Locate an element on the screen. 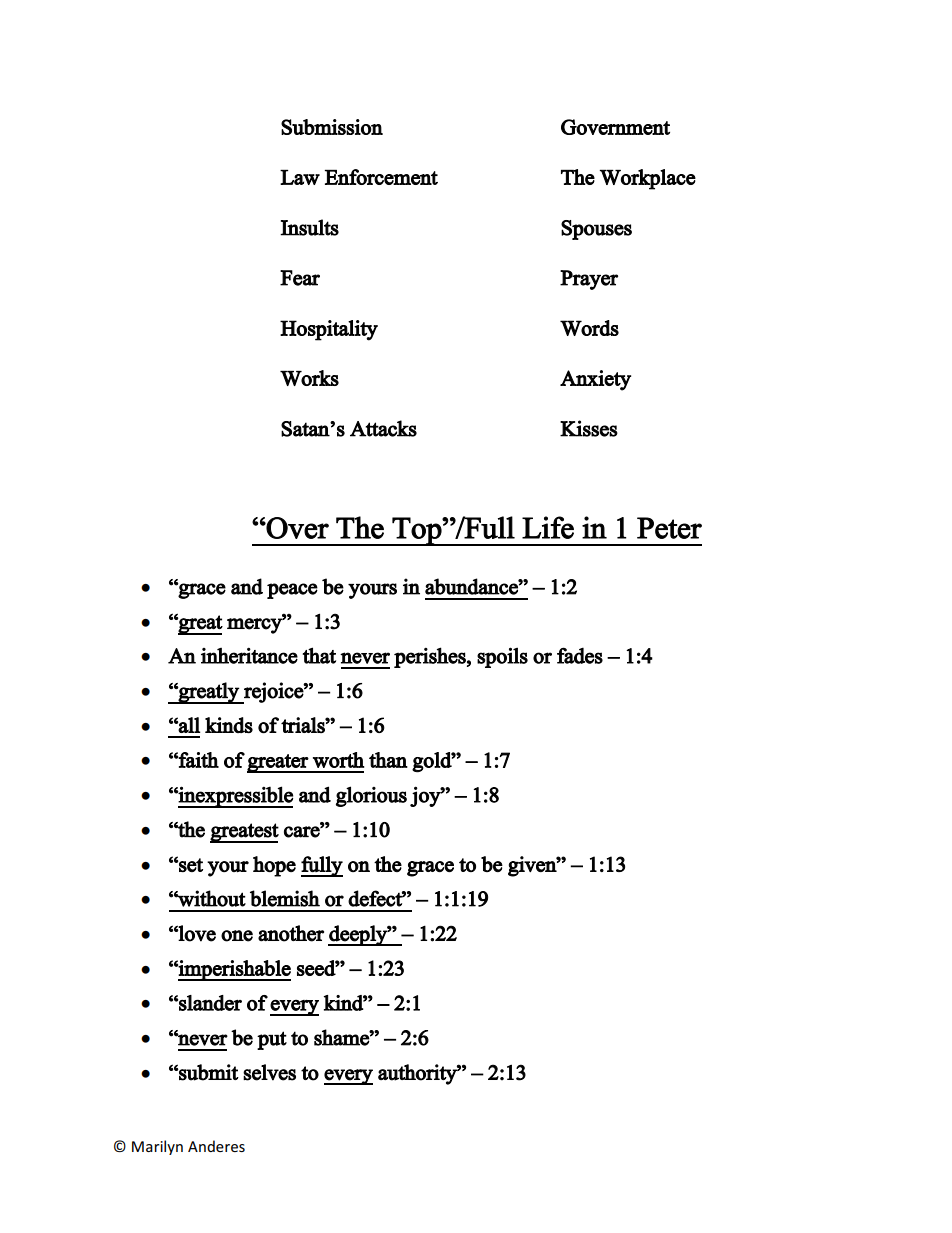 The image size is (952, 1233). Works is located at coordinates (309, 378).
